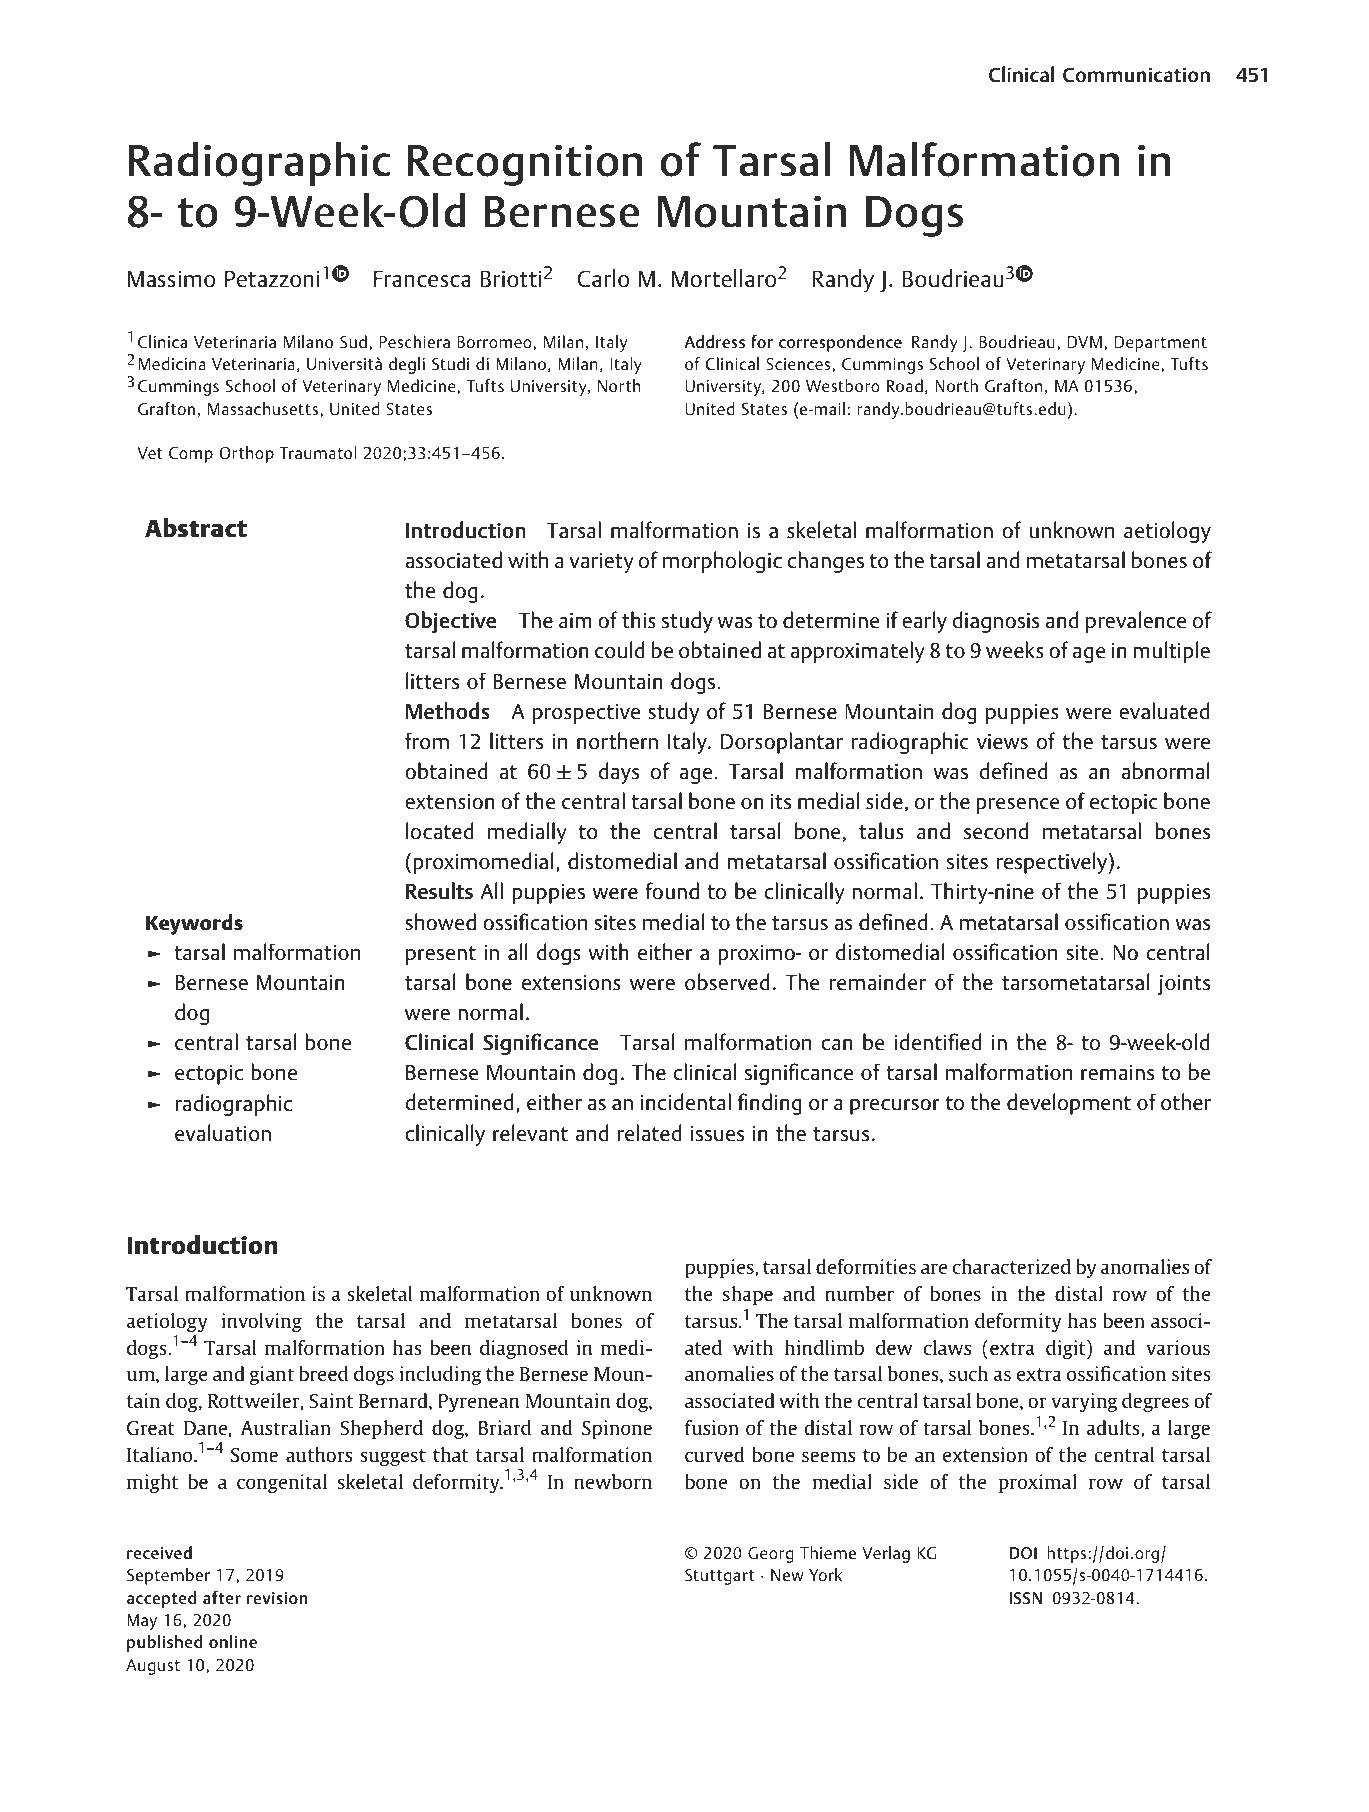 Image resolution: width=1369 pixels, height=1812 pixels. What do you see at coordinates (171, 279) in the page?
I see `Massimo` at bounding box center [171, 279].
